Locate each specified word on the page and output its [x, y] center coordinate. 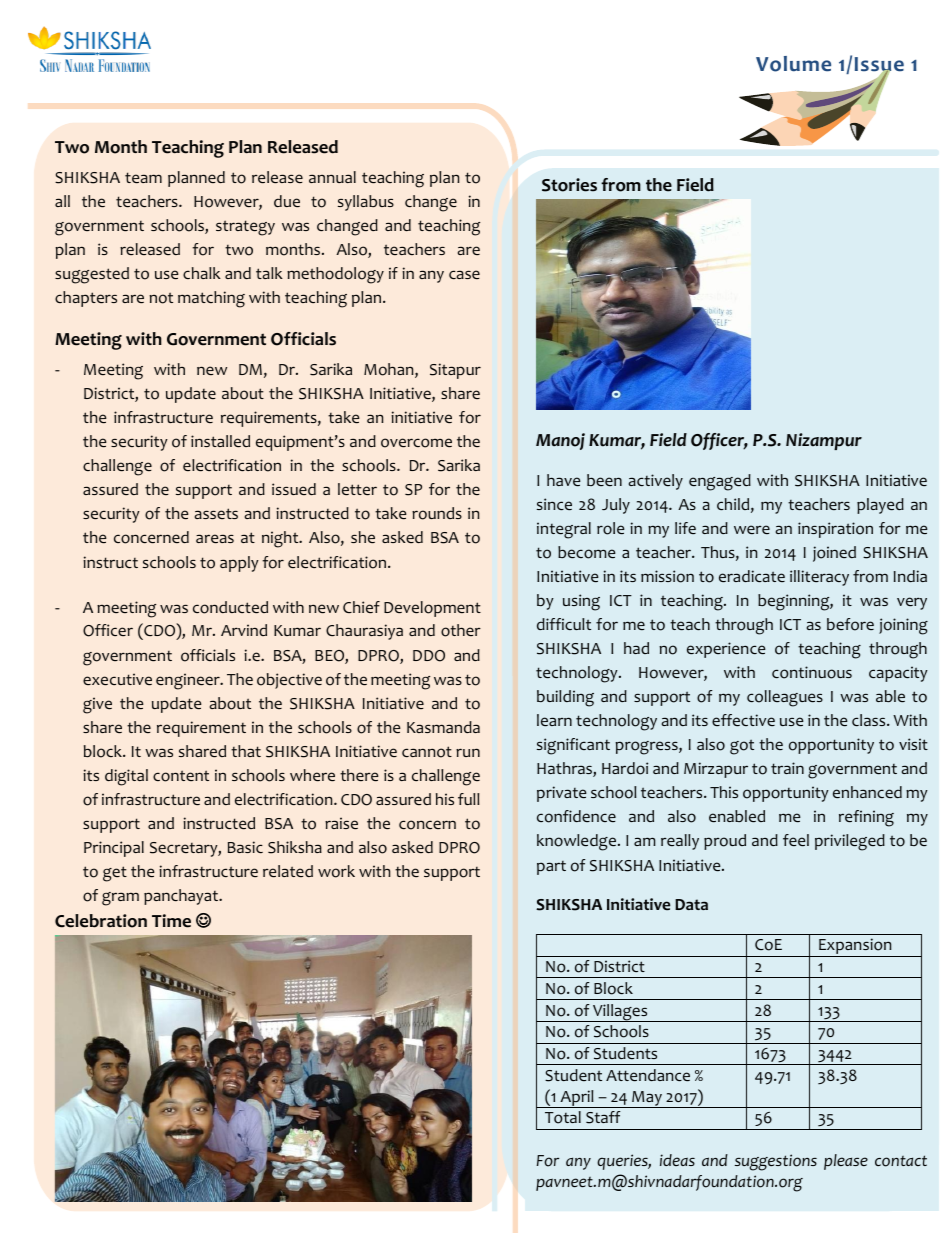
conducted [230, 607]
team [143, 177]
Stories [569, 185]
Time [171, 921]
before [850, 624]
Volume [793, 64]
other [461, 630]
